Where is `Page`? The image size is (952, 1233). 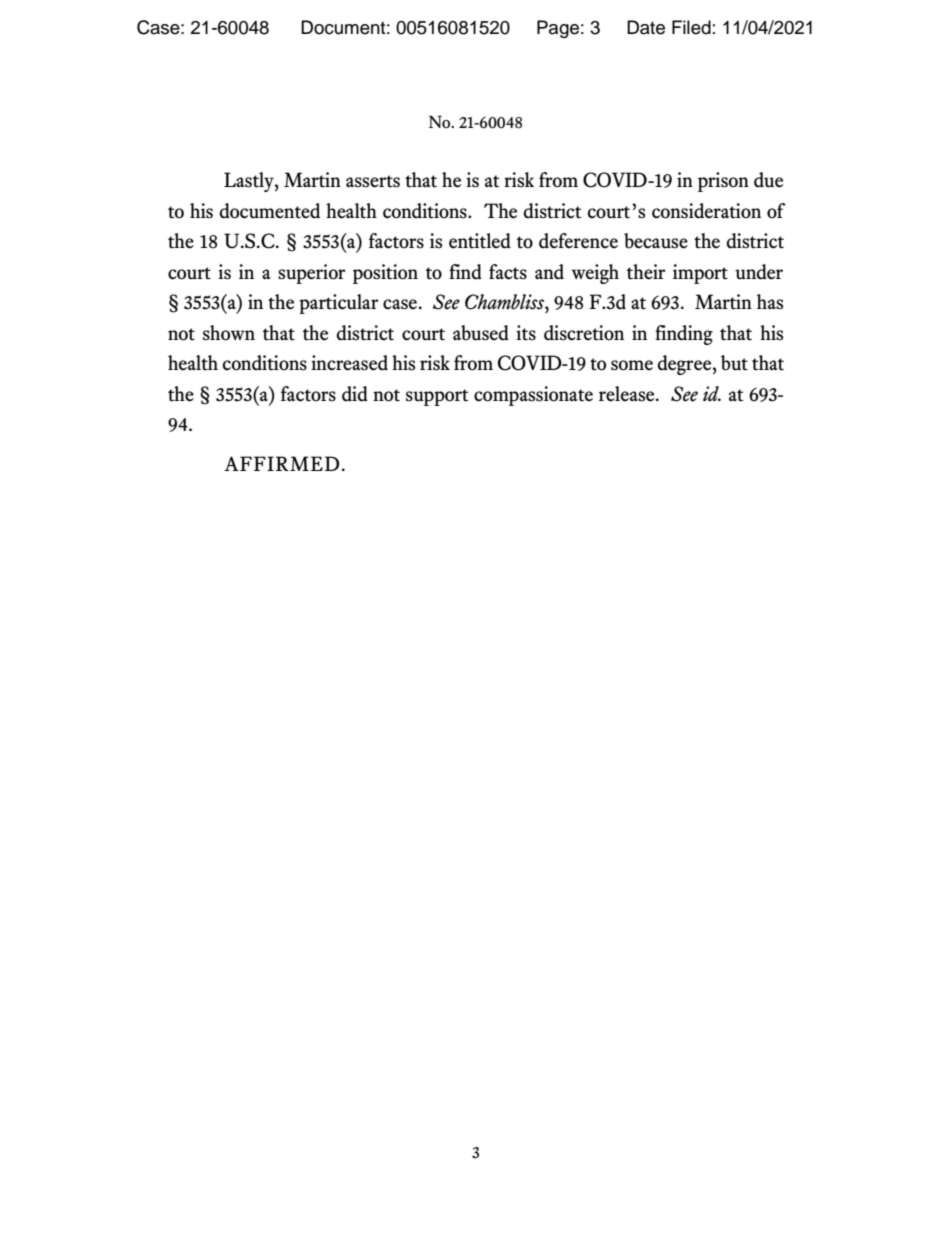 Page is located at coordinates (558, 29).
